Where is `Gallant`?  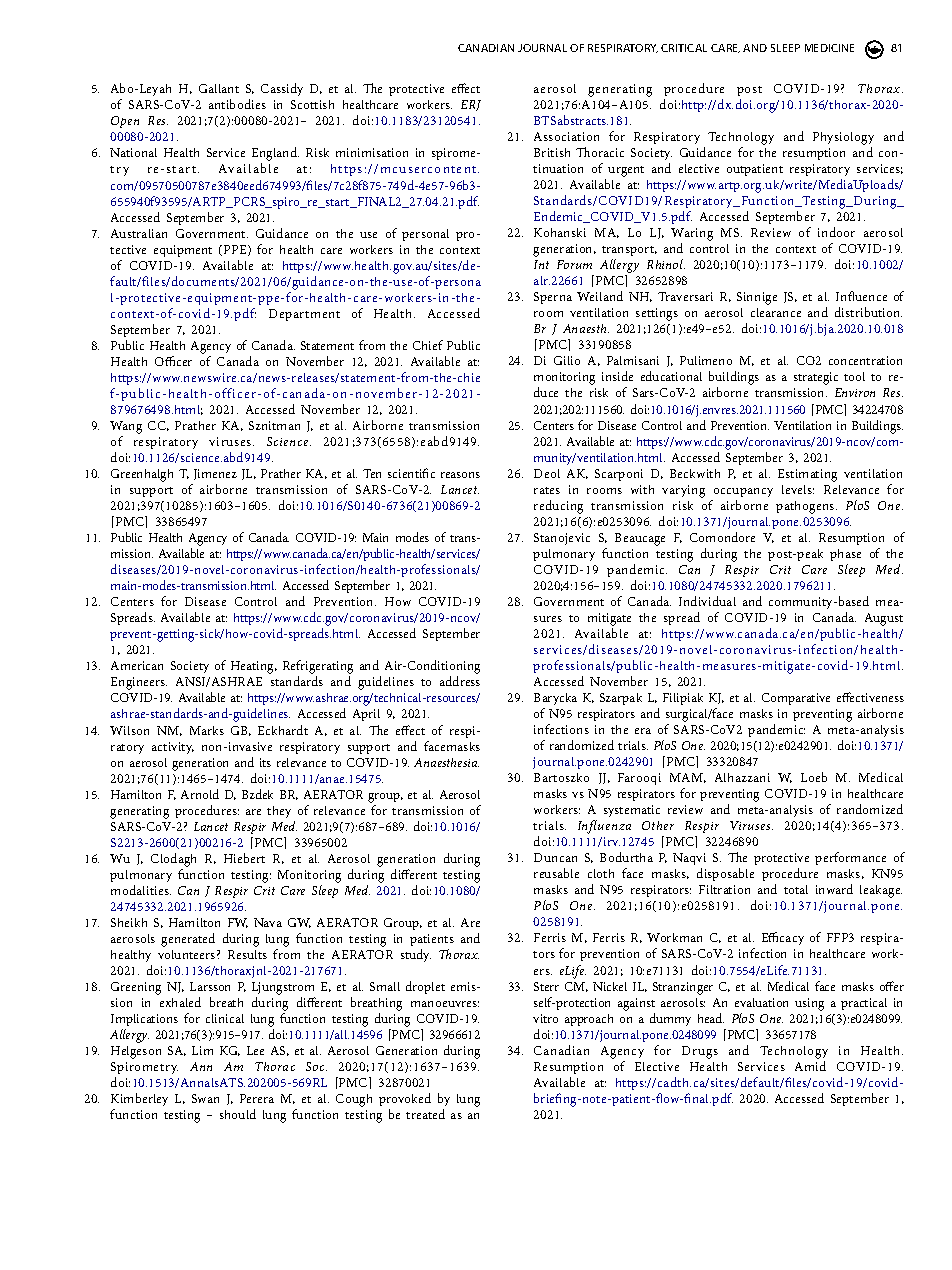
Gallant is located at coordinates (219, 88).
